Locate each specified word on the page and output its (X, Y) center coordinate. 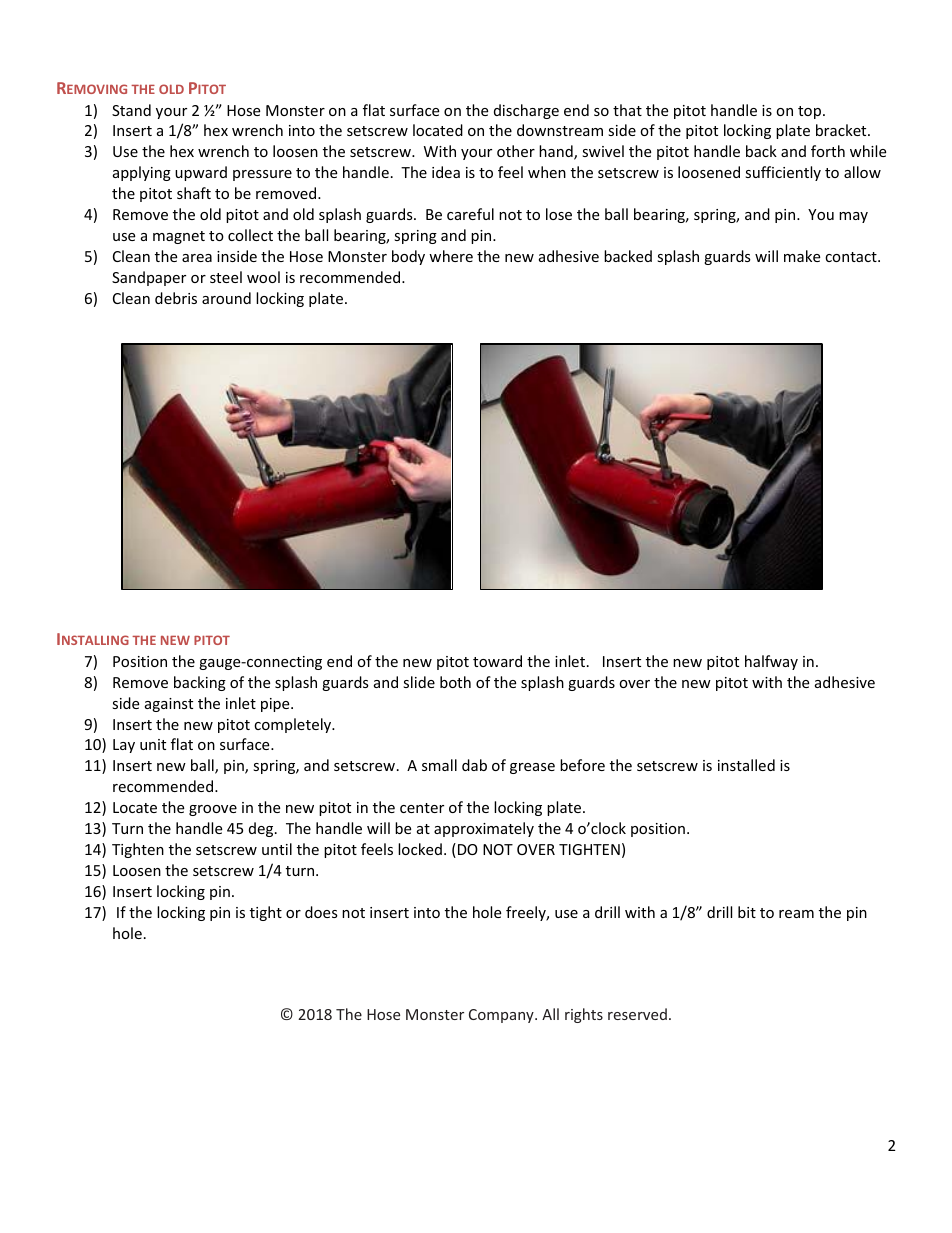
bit (747, 912)
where (451, 256)
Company (502, 1016)
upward (201, 173)
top (811, 112)
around (226, 298)
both (455, 682)
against (169, 705)
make (802, 256)
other (516, 151)
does (321, 912)
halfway (771, 662)
